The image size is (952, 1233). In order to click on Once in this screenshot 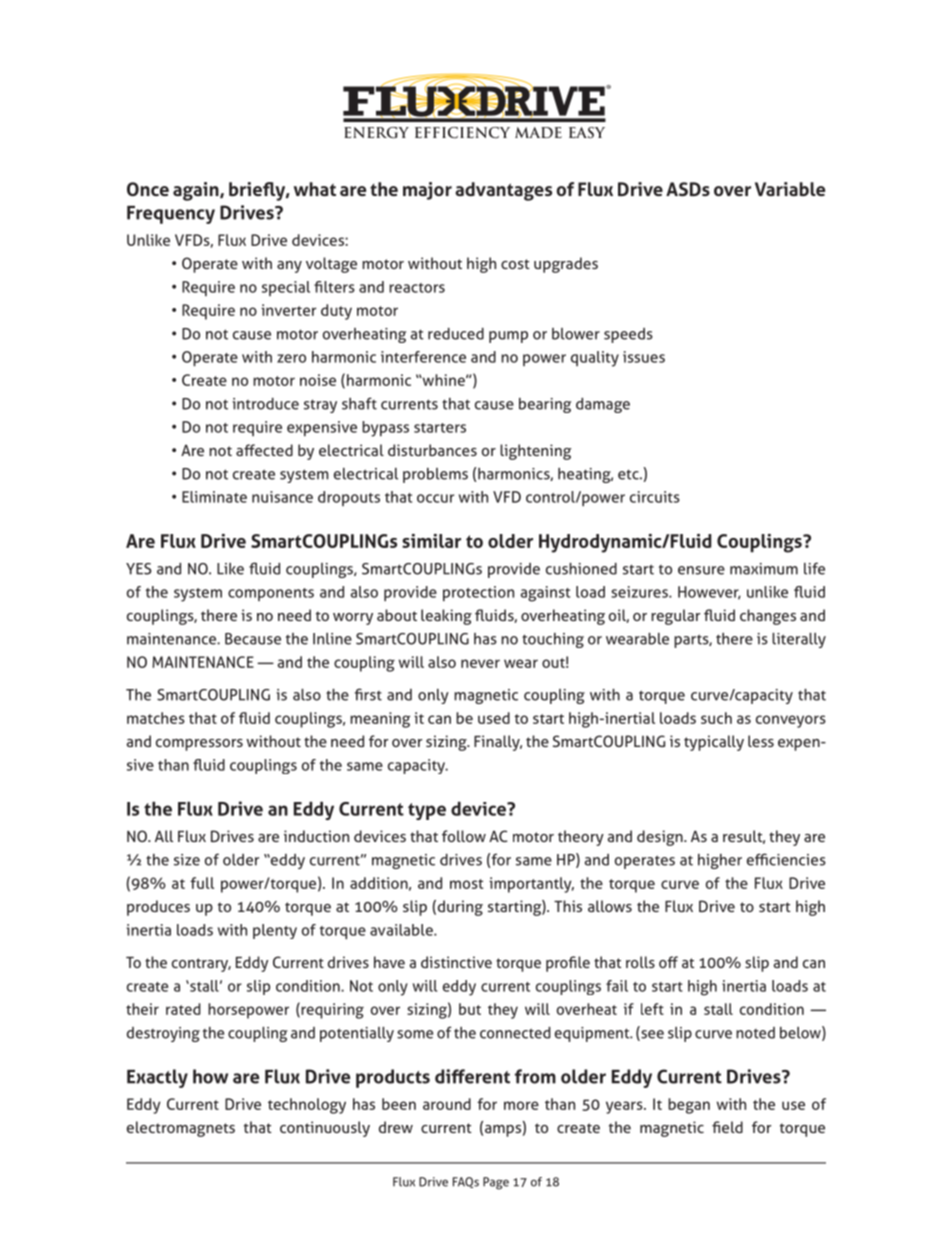, I will do `click(148, 189)`.
